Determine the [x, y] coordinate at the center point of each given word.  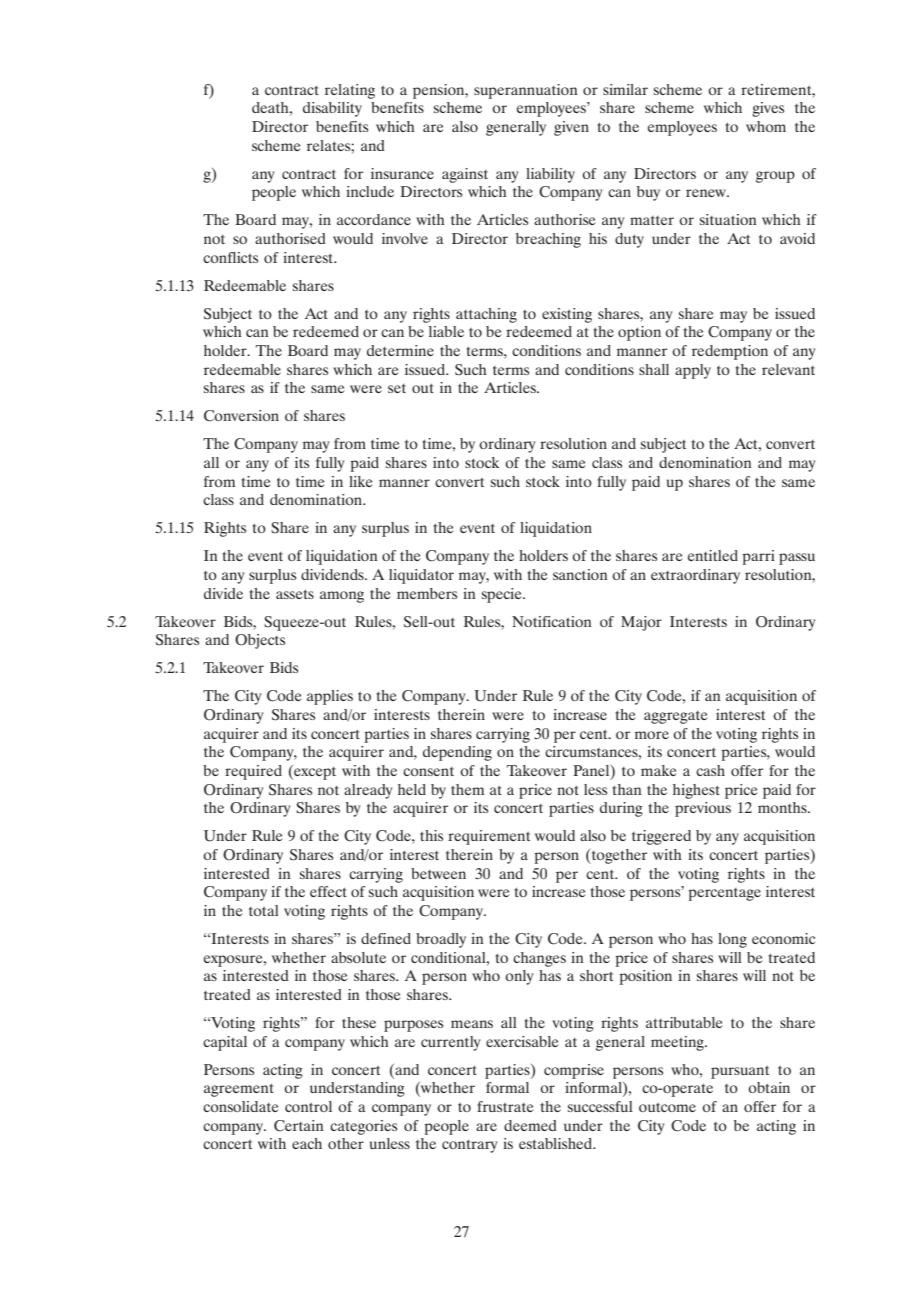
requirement [489, 837]
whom [766, 126]
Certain [299, 1126]
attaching [486, 315]
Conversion [241, 416]
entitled [713, 555]
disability [332, 109]
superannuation [526, 91]
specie [503, 595]
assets [295, 594]
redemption [730, 352]
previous [703, 809]
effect [328, 891]
